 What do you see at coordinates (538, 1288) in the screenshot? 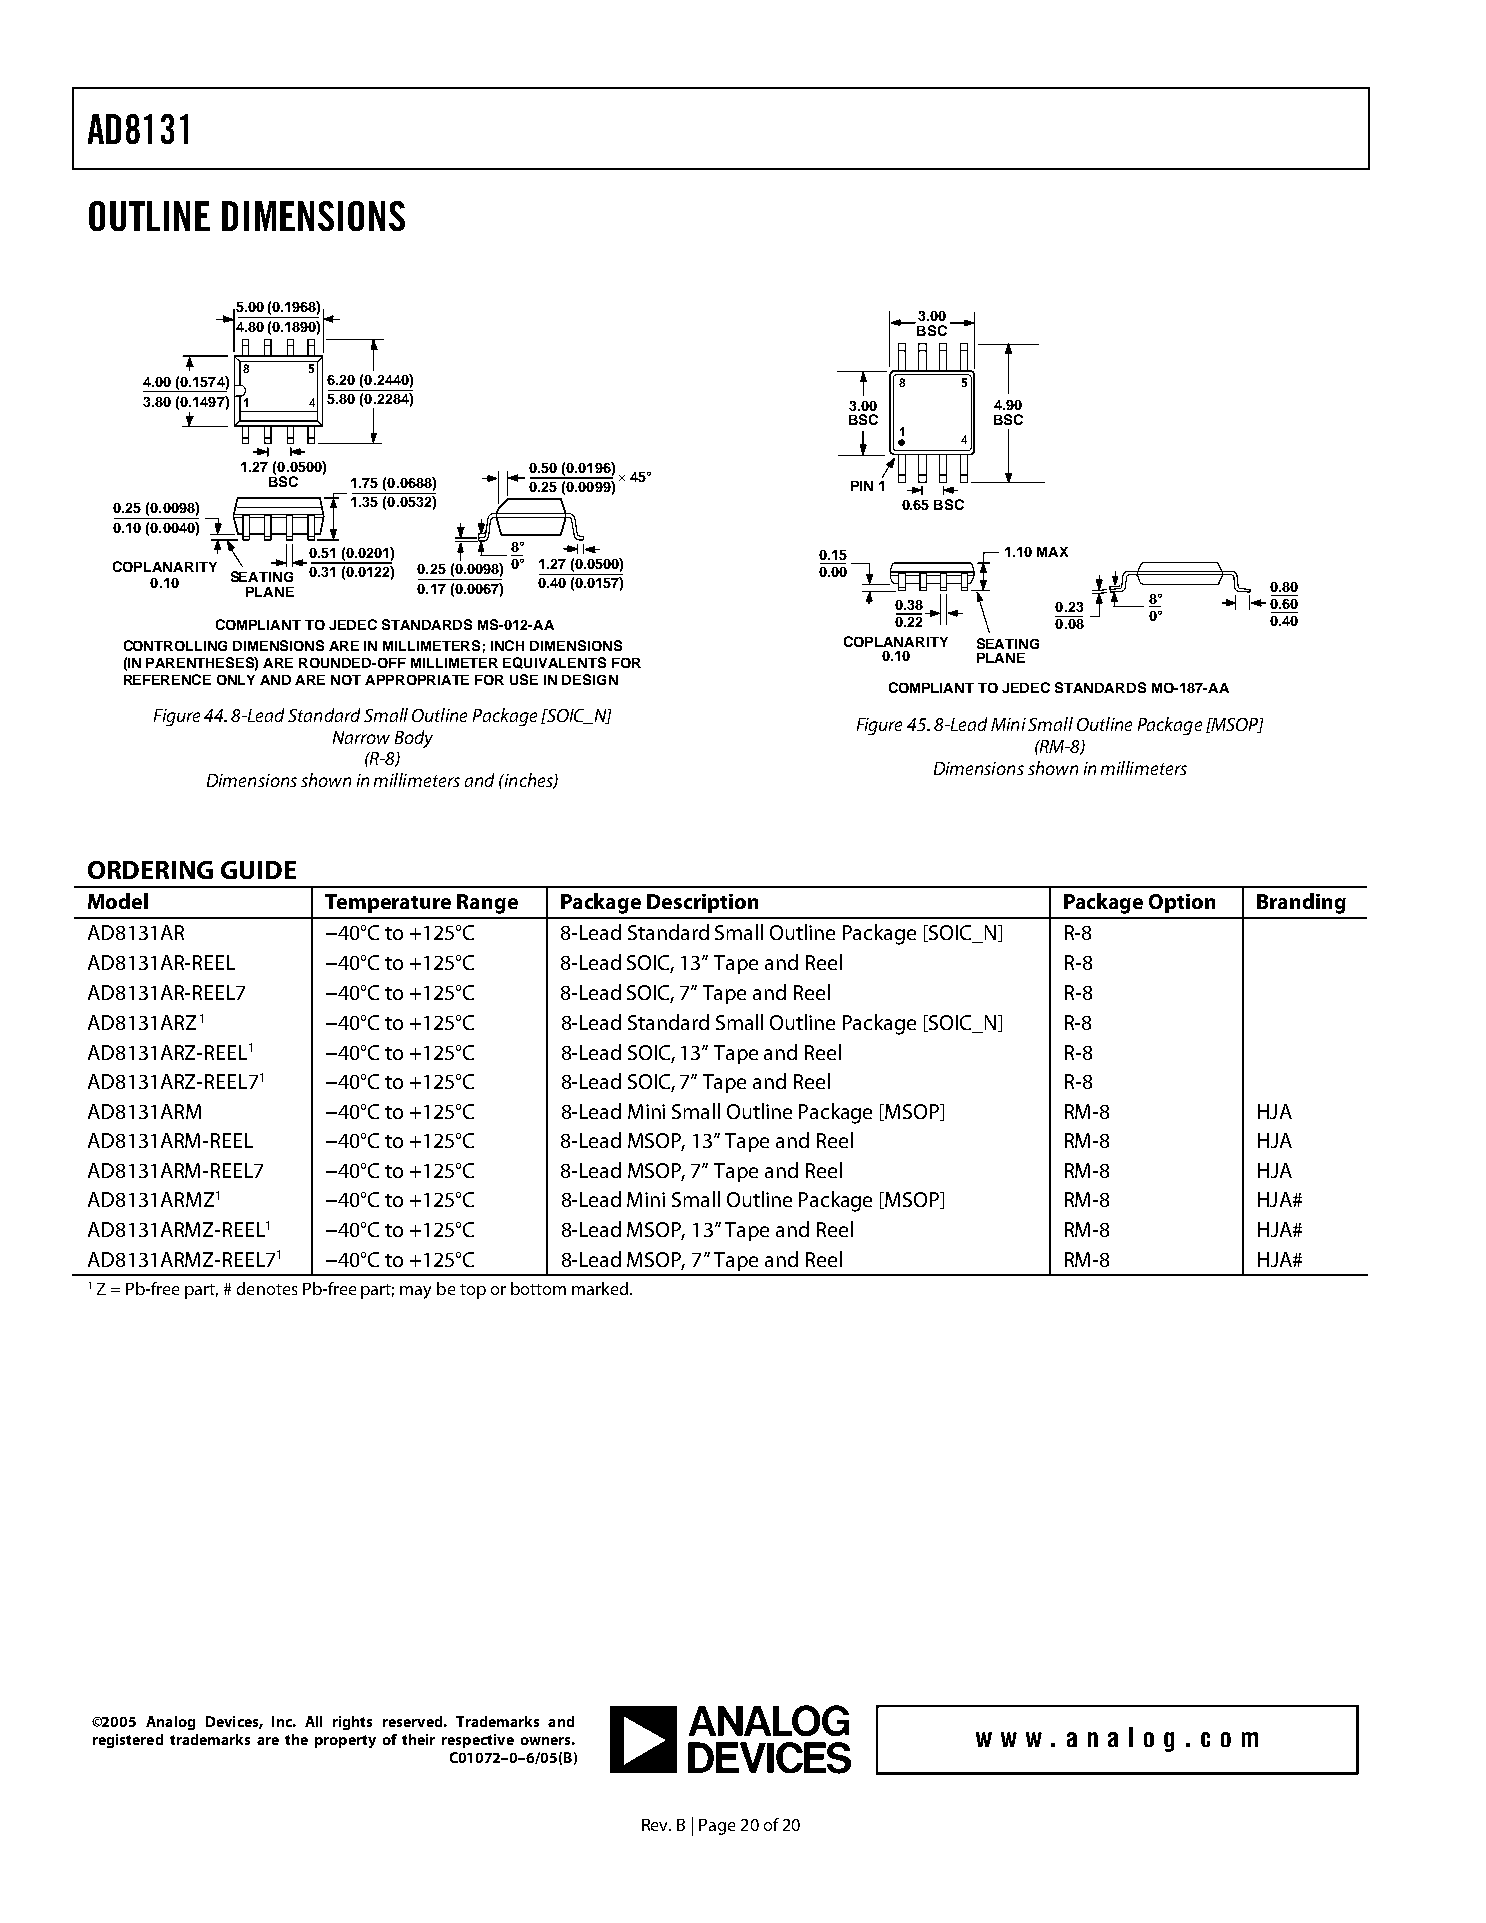
I see `bottom` at bounding box center [538, 1288].
